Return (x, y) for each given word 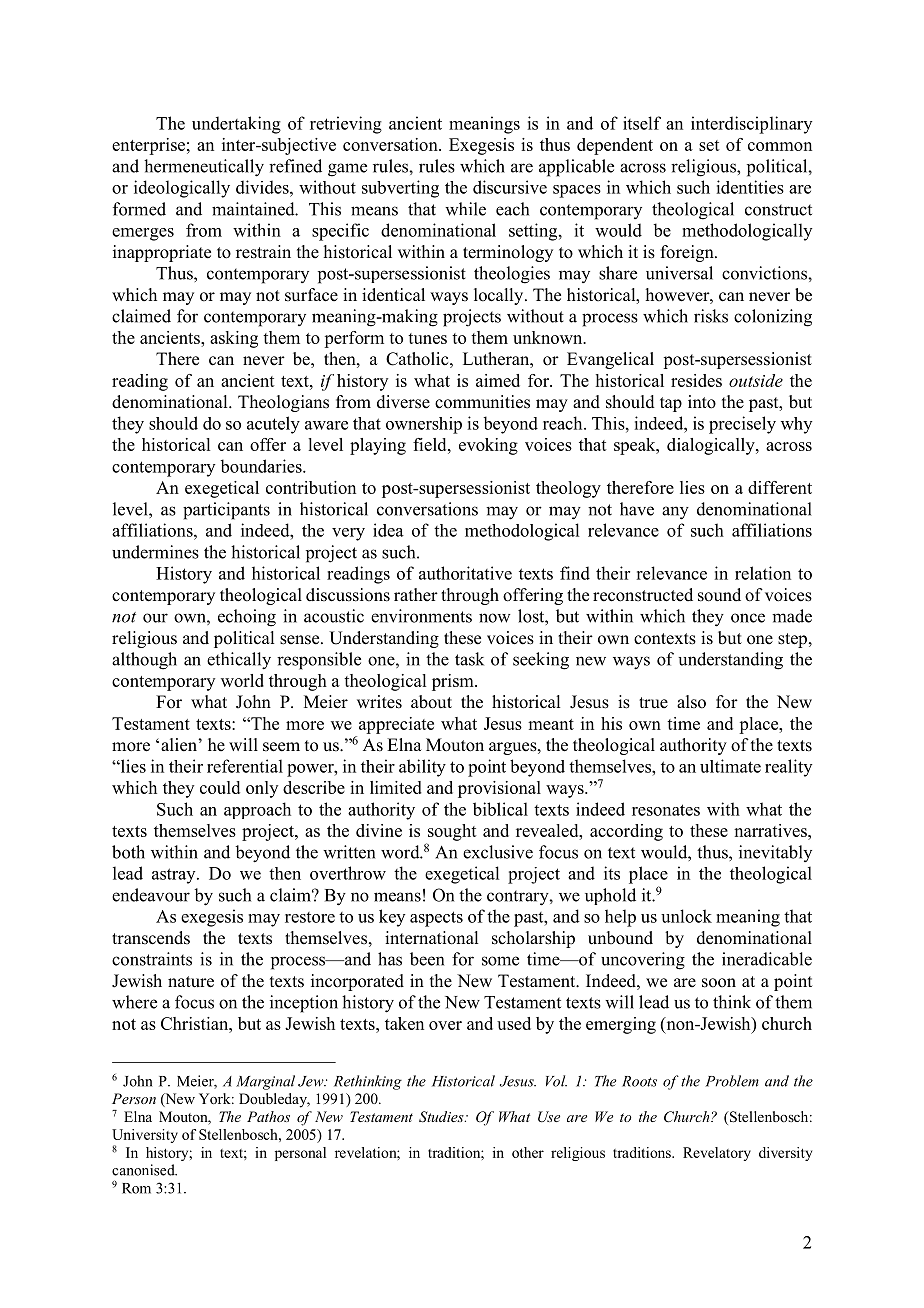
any (675, 513)
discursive (510, 187)
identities (750, 187)
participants (226, 511)
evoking (488, 446)
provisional (499, 789)
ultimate (730, 766)
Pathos (268, 1116)
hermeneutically (204, 168)
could (220, 787)
